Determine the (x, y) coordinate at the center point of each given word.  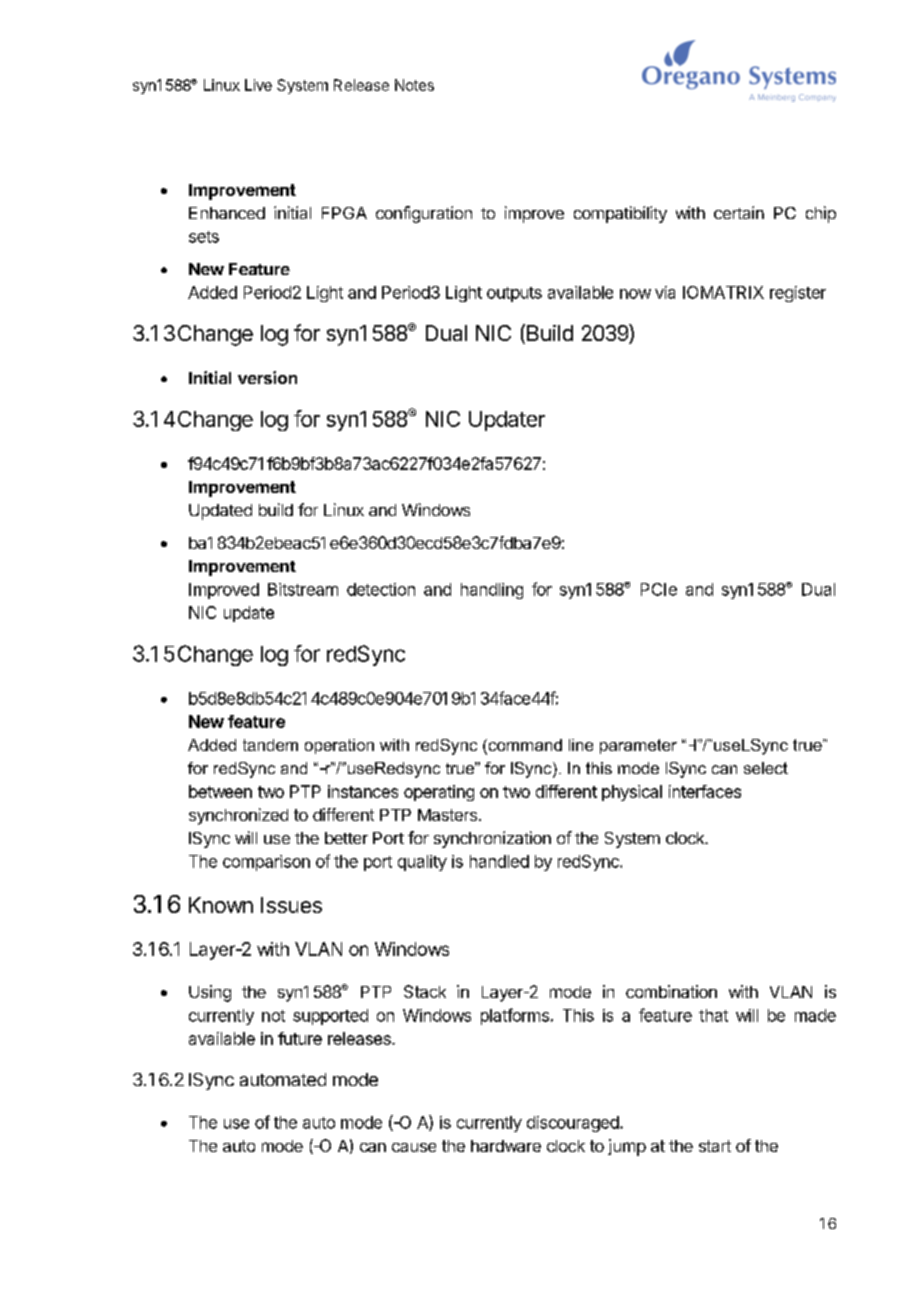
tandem (270, 745)
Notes (414, 85)
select (766, 768)
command (524, 746)
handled (499, 861)
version (267, 377)
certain (739, 212)
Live (258, 85)
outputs (514, 294)
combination (671, 991)
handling (492, 591)
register (798, 294)
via (665, 292)
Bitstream (303, 589)
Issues (291, 905)
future (300, 1038)
